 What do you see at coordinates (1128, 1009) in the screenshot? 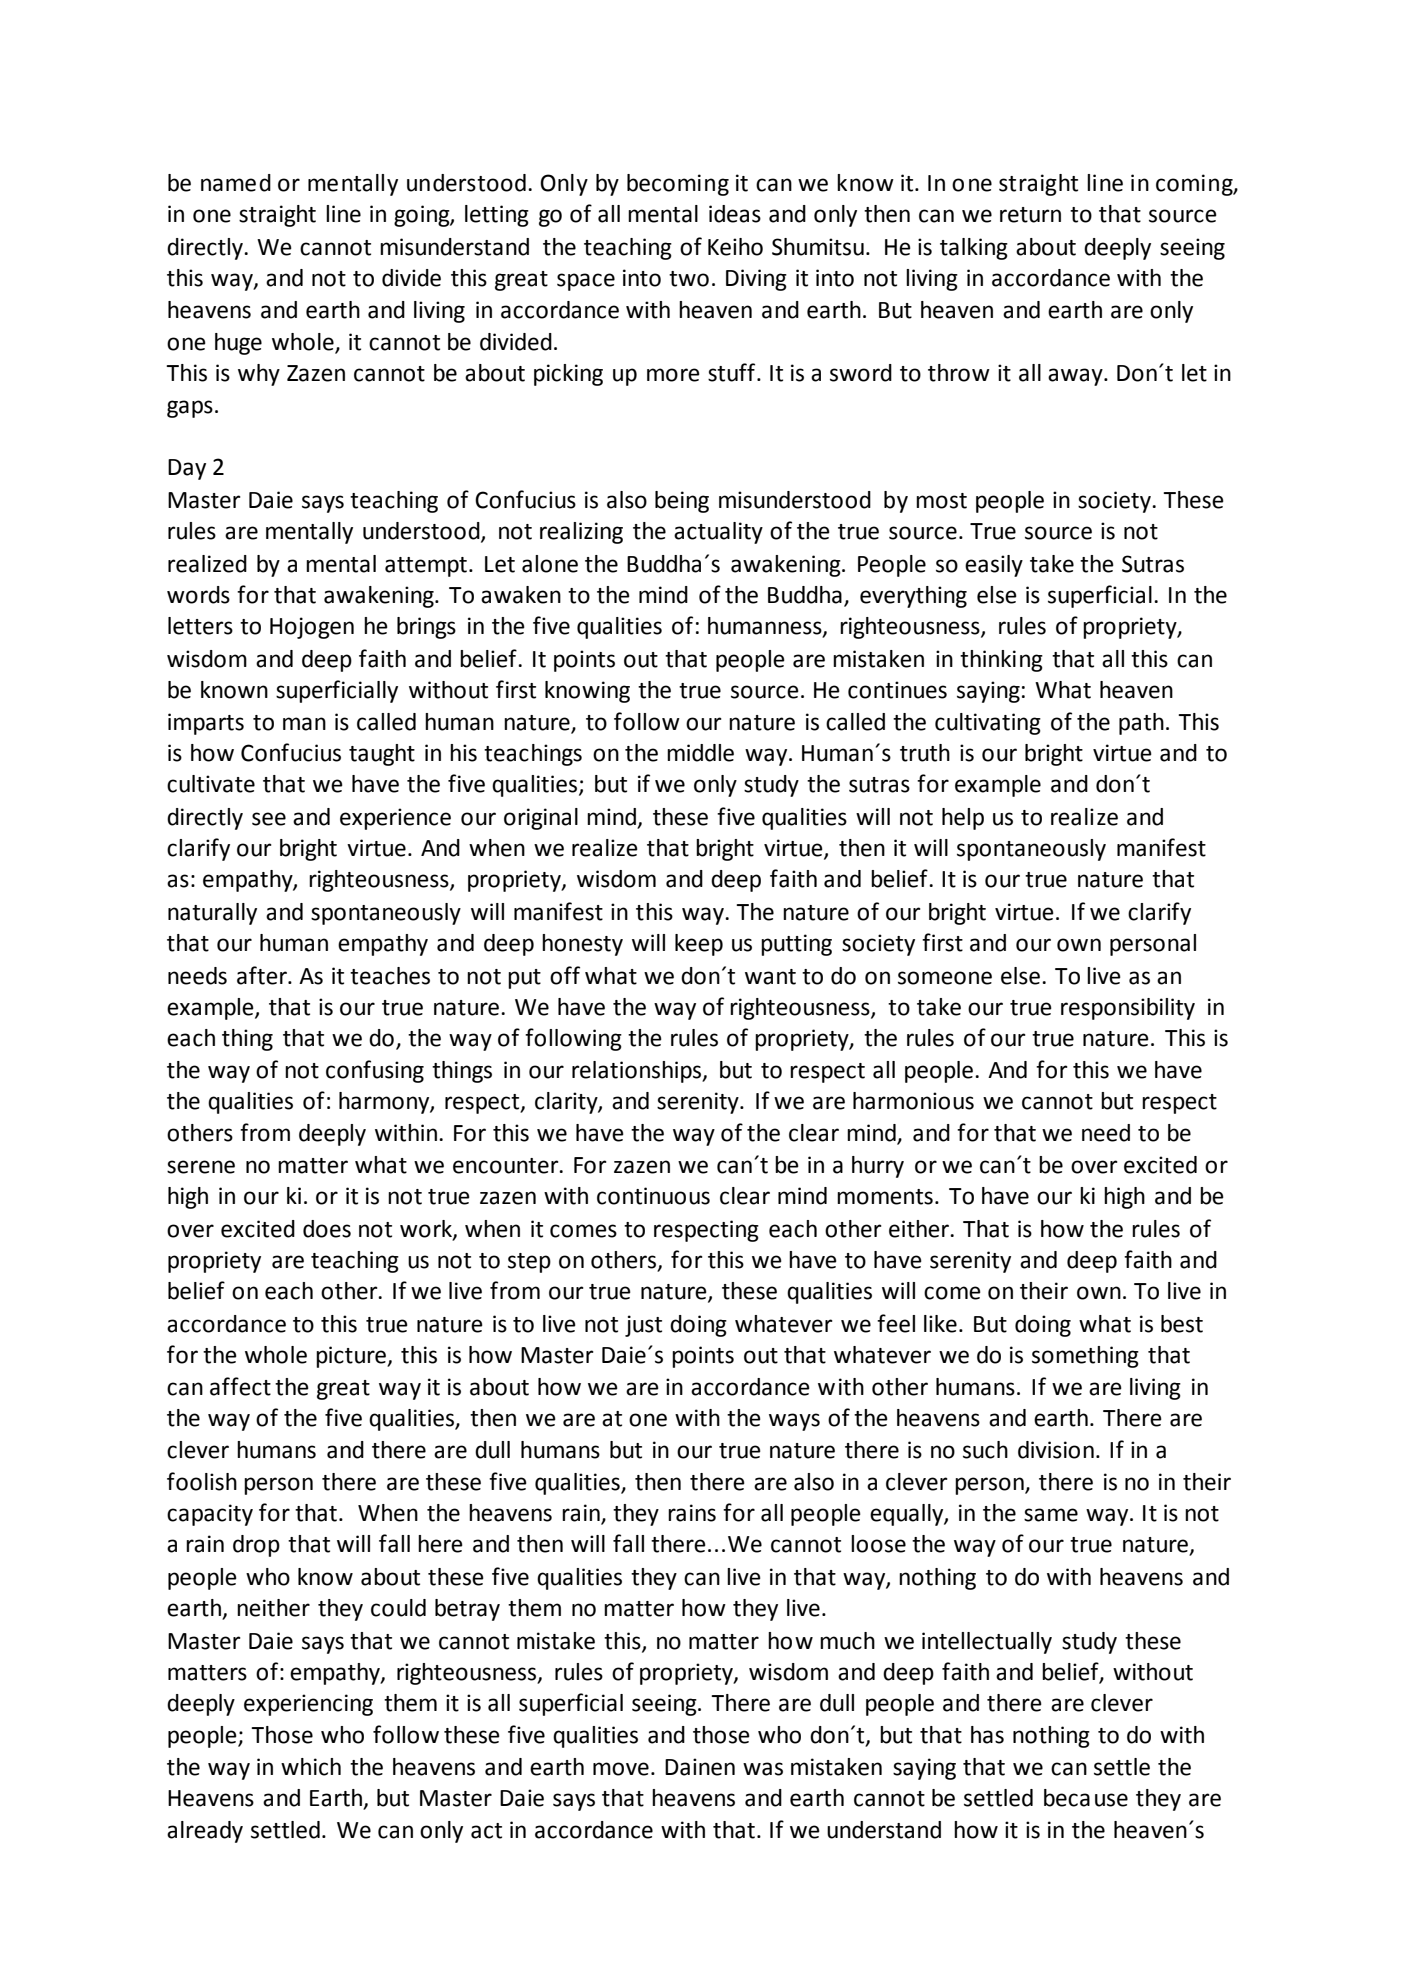
I see `responsibility` at bounding box center [1128, 1009].
